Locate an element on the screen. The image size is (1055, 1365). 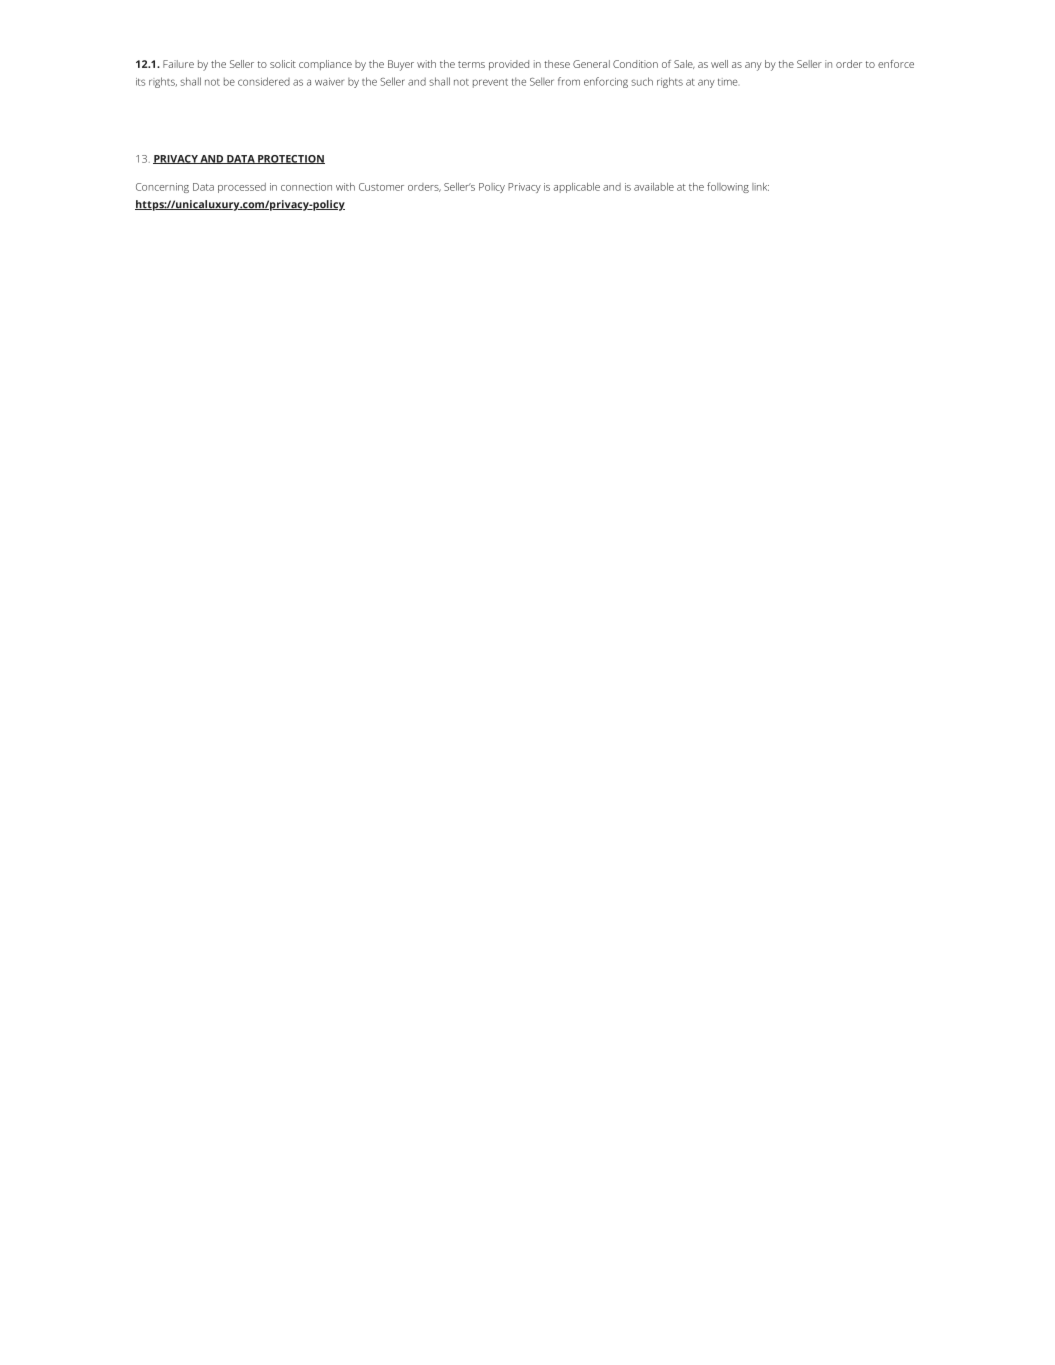
its is located at coordinates (140, 82).
